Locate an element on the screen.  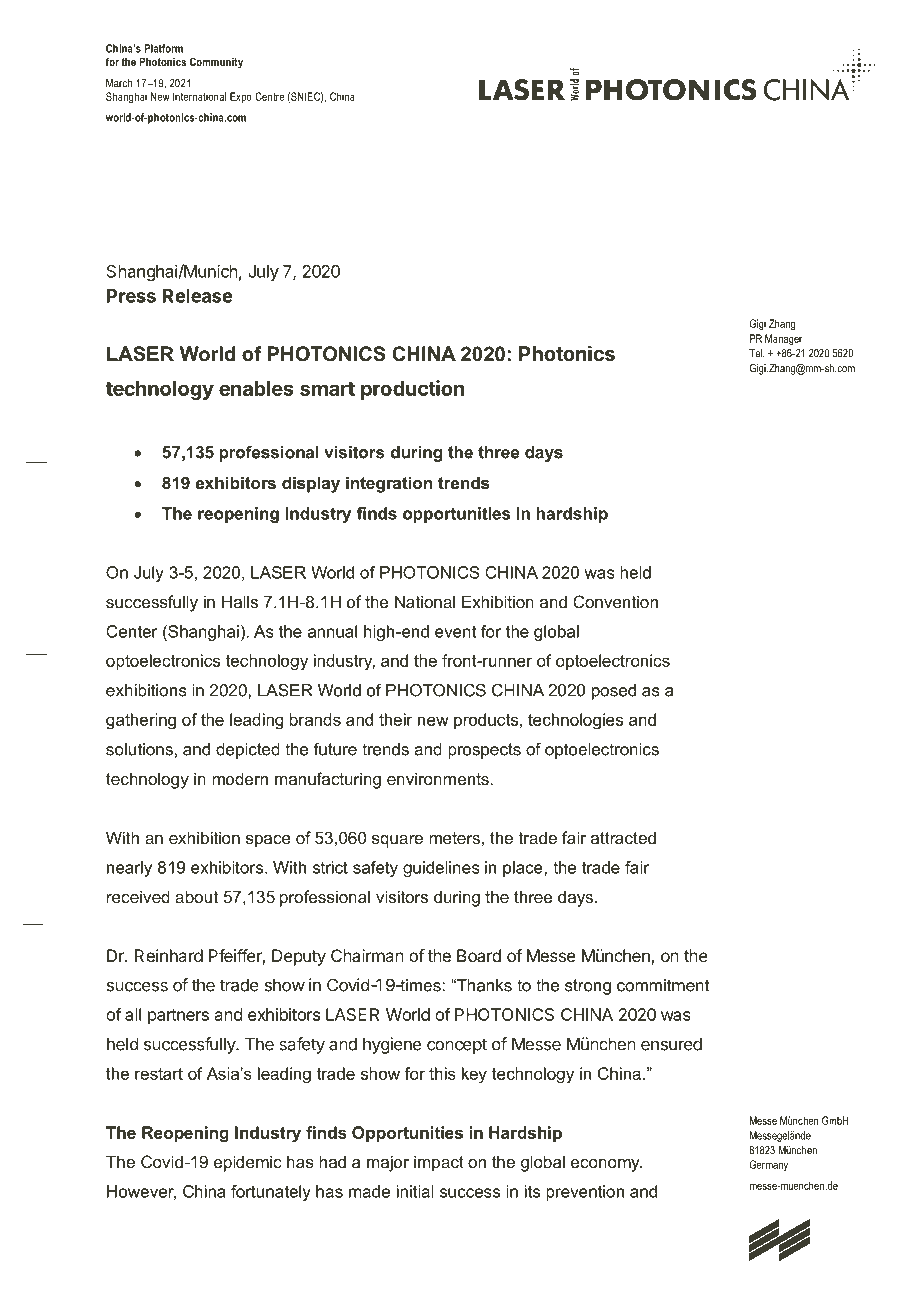
annual is located at coordinates (332, 631).
